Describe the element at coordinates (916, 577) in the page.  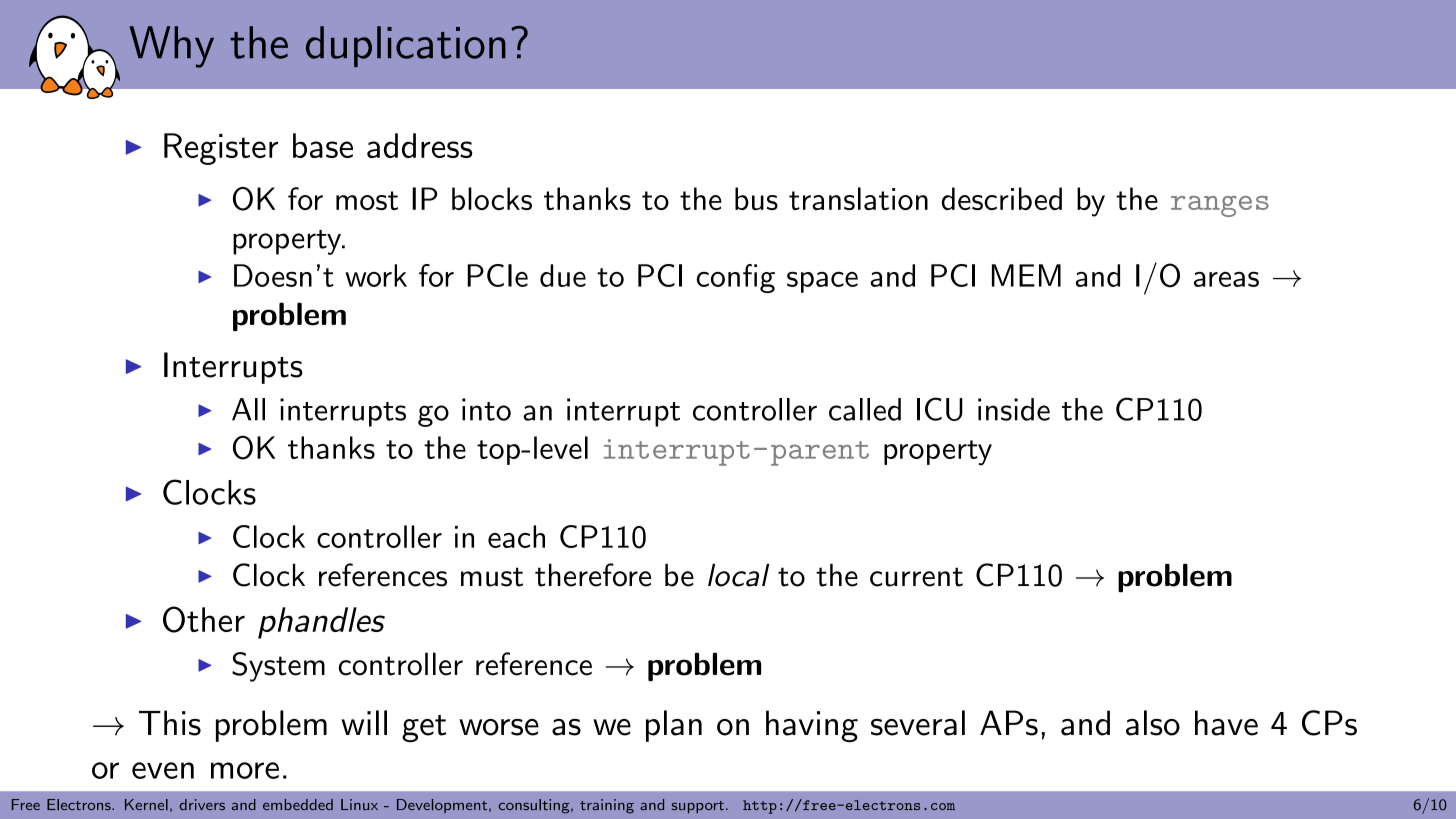
I see `current` at that location.
